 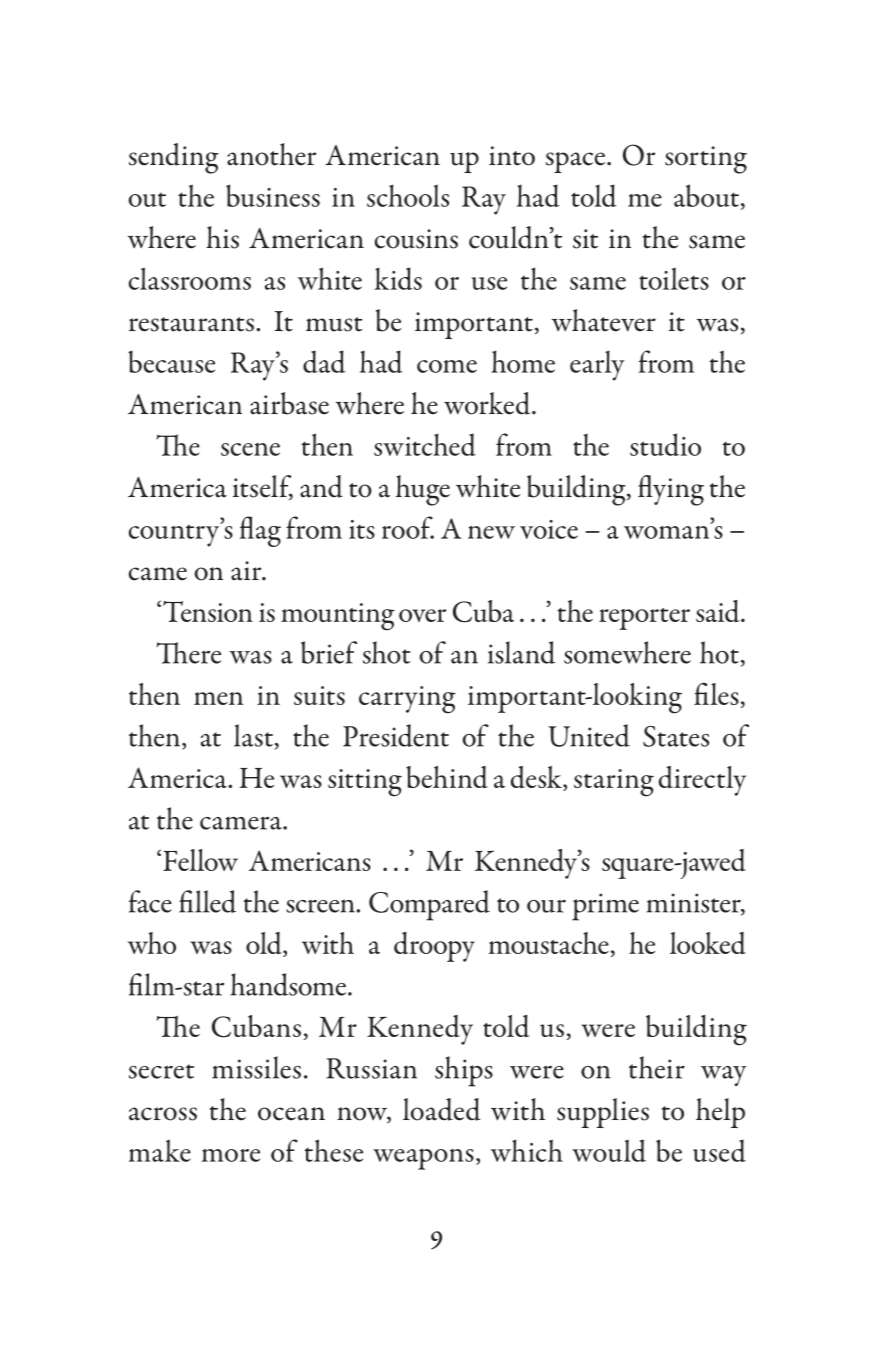 I want to click on would, so click(x=609, y=1150).
